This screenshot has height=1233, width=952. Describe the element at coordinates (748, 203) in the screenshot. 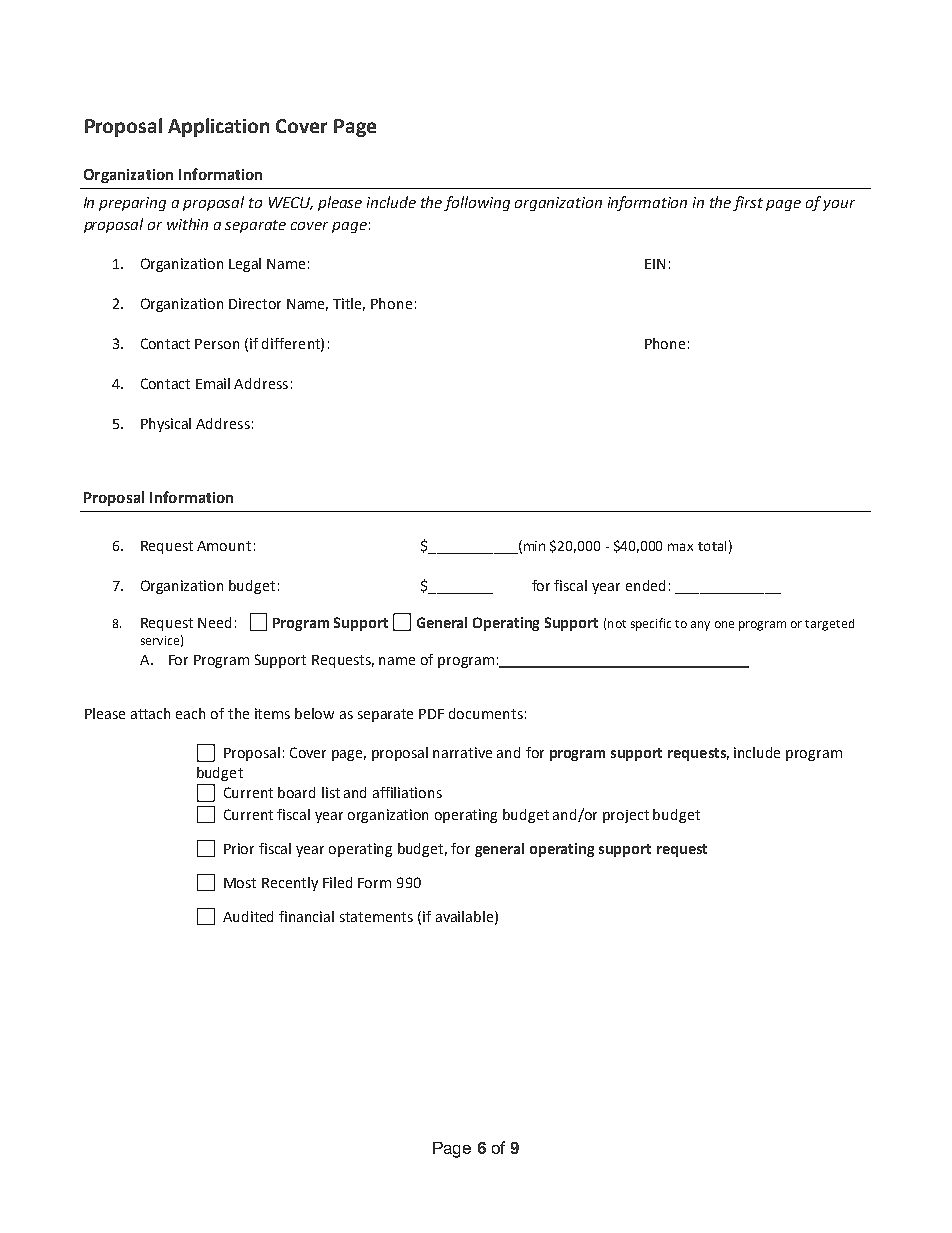

I see `first` at that location.
